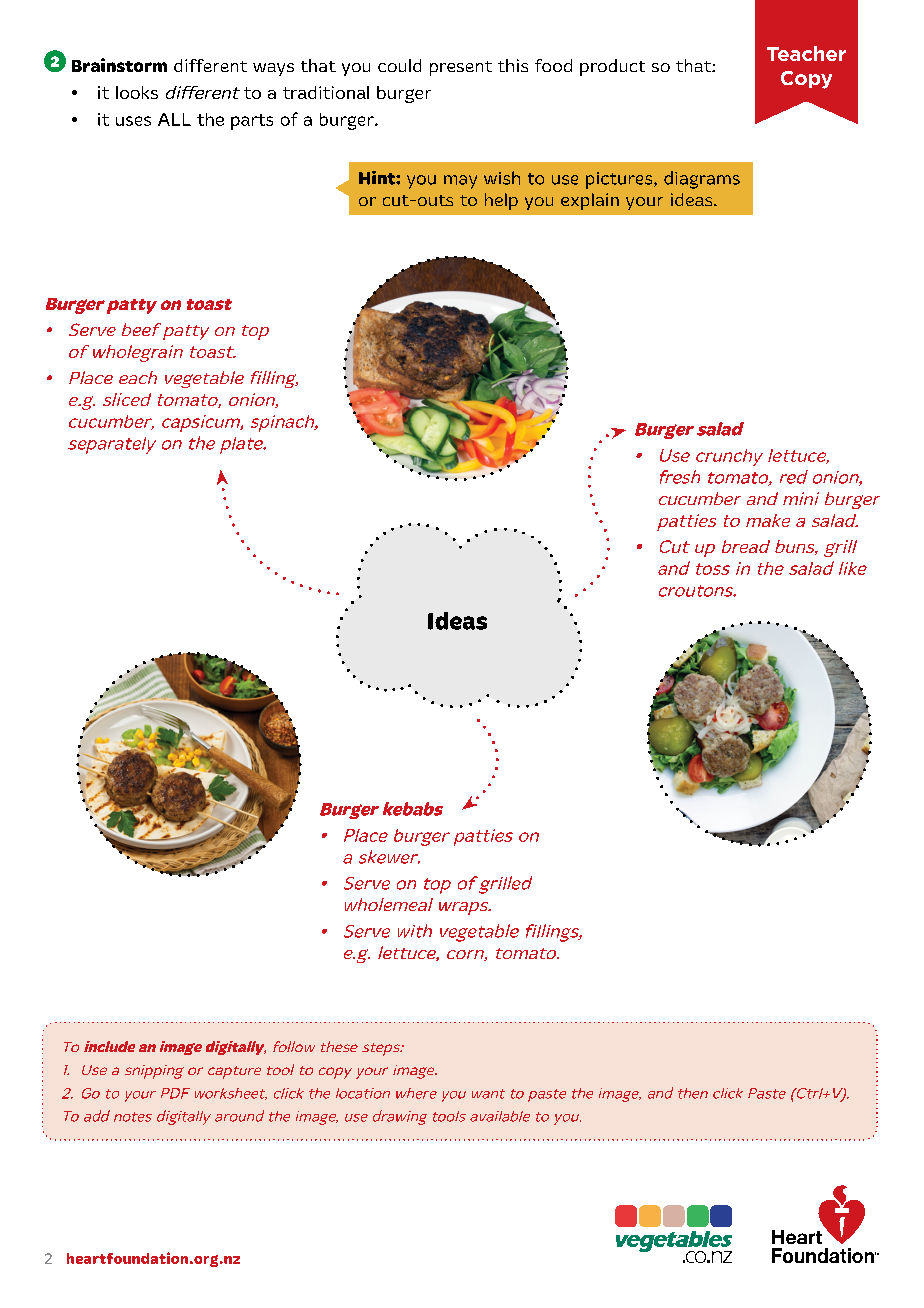  I want to click on pictures, so click(620, 180).
